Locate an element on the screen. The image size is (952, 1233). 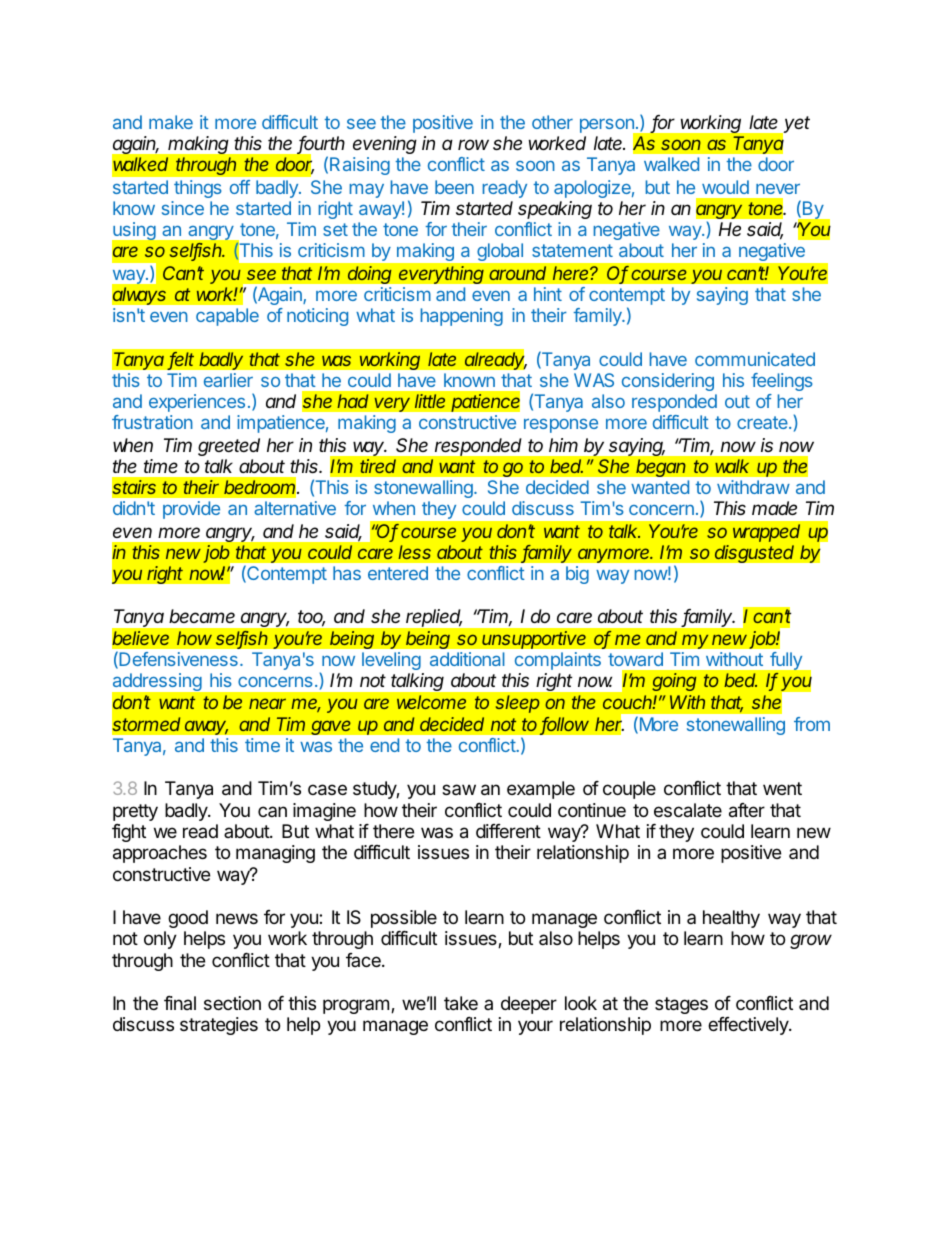
would is located at coordinates (725, 187).
